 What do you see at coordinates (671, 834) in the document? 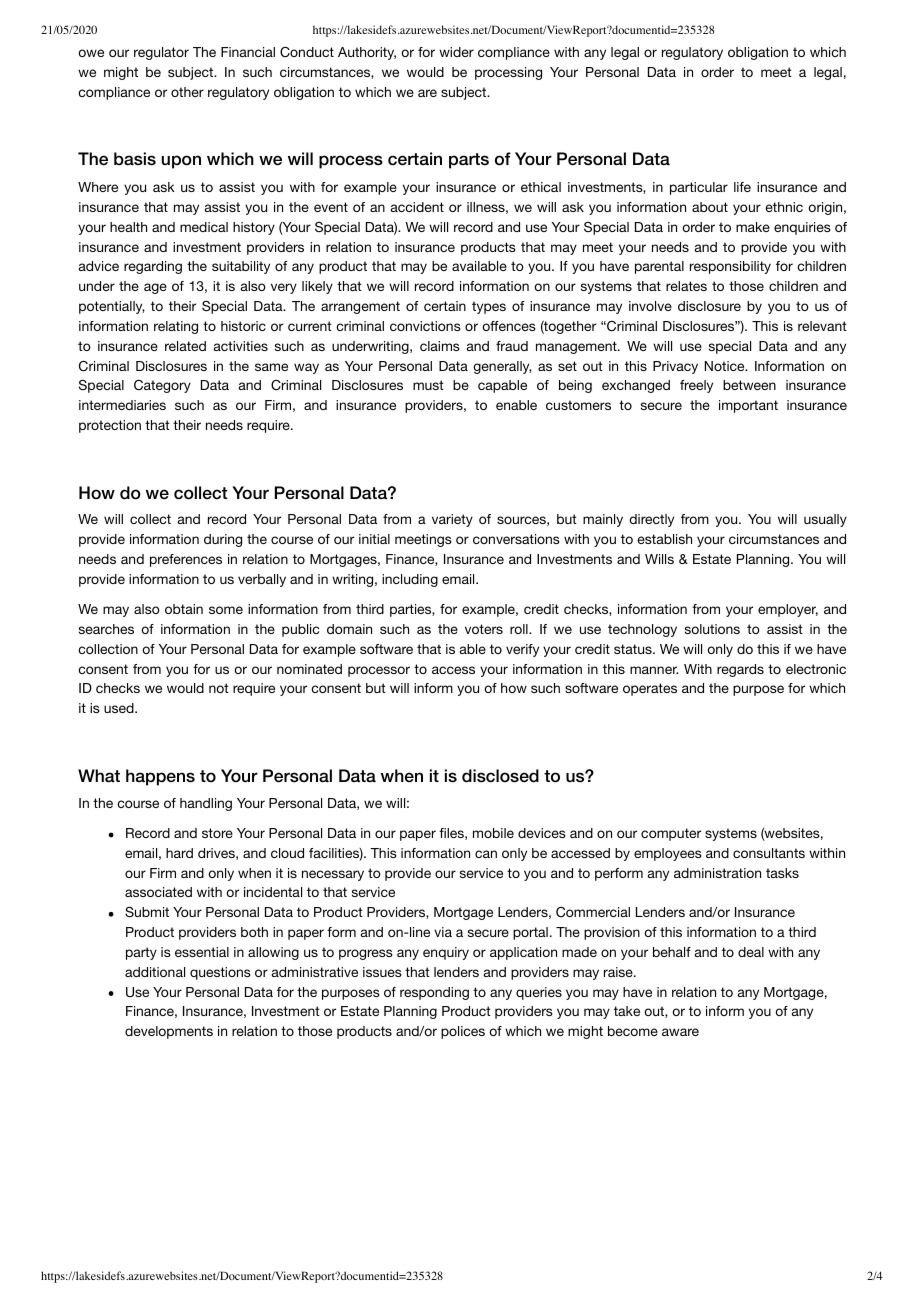
I see `computer` at bounding box center [671, 834].
